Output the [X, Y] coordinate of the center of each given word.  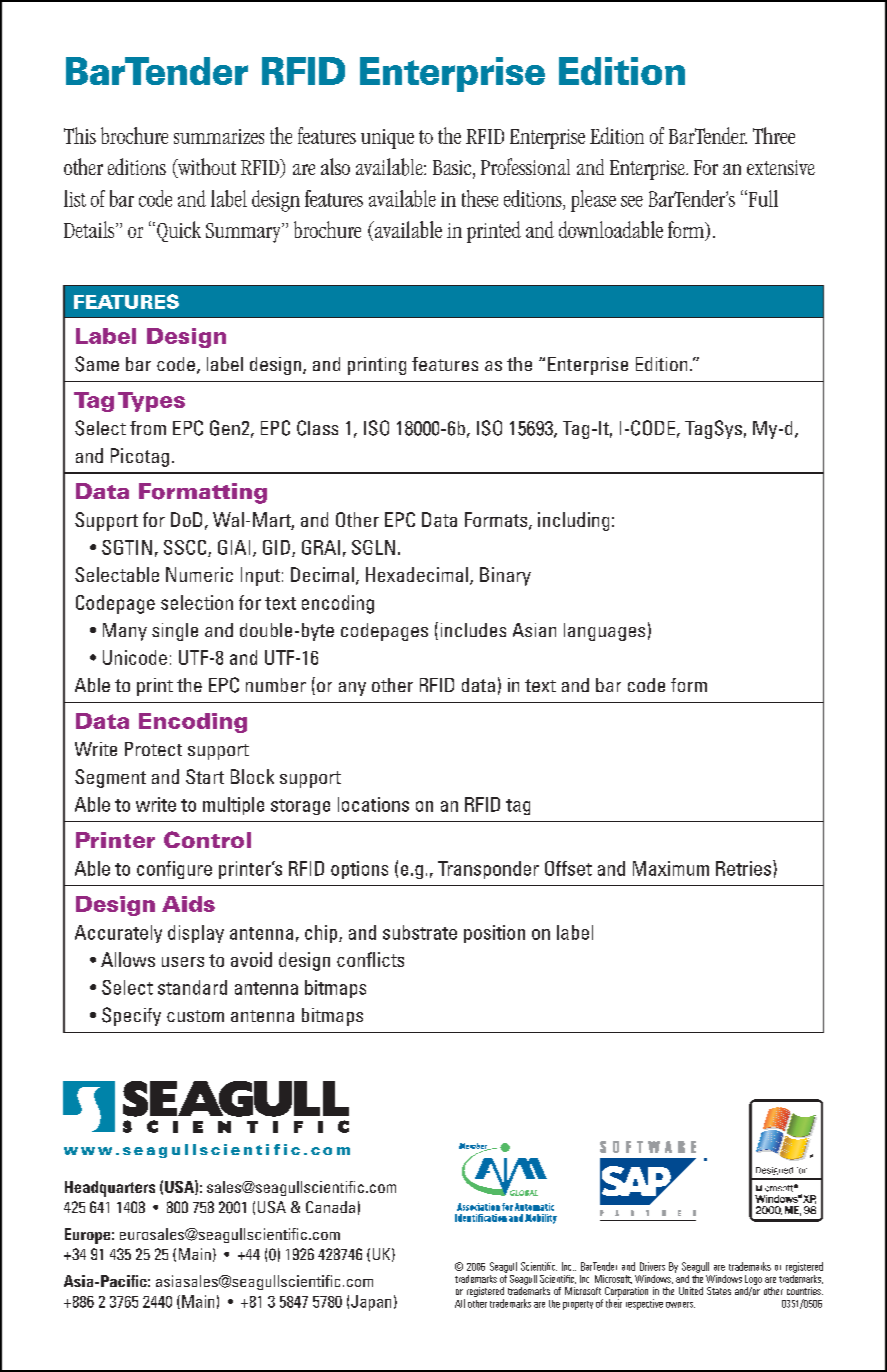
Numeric [199, 574]
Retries [745, 868]
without [206, 168]
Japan [371, 1303]
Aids [188, 904]
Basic [453, 169]
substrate [420, 932]
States [719, 1291]
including [573, 521]
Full [762, 198]
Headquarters [110, 1189]
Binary [505, 576]
